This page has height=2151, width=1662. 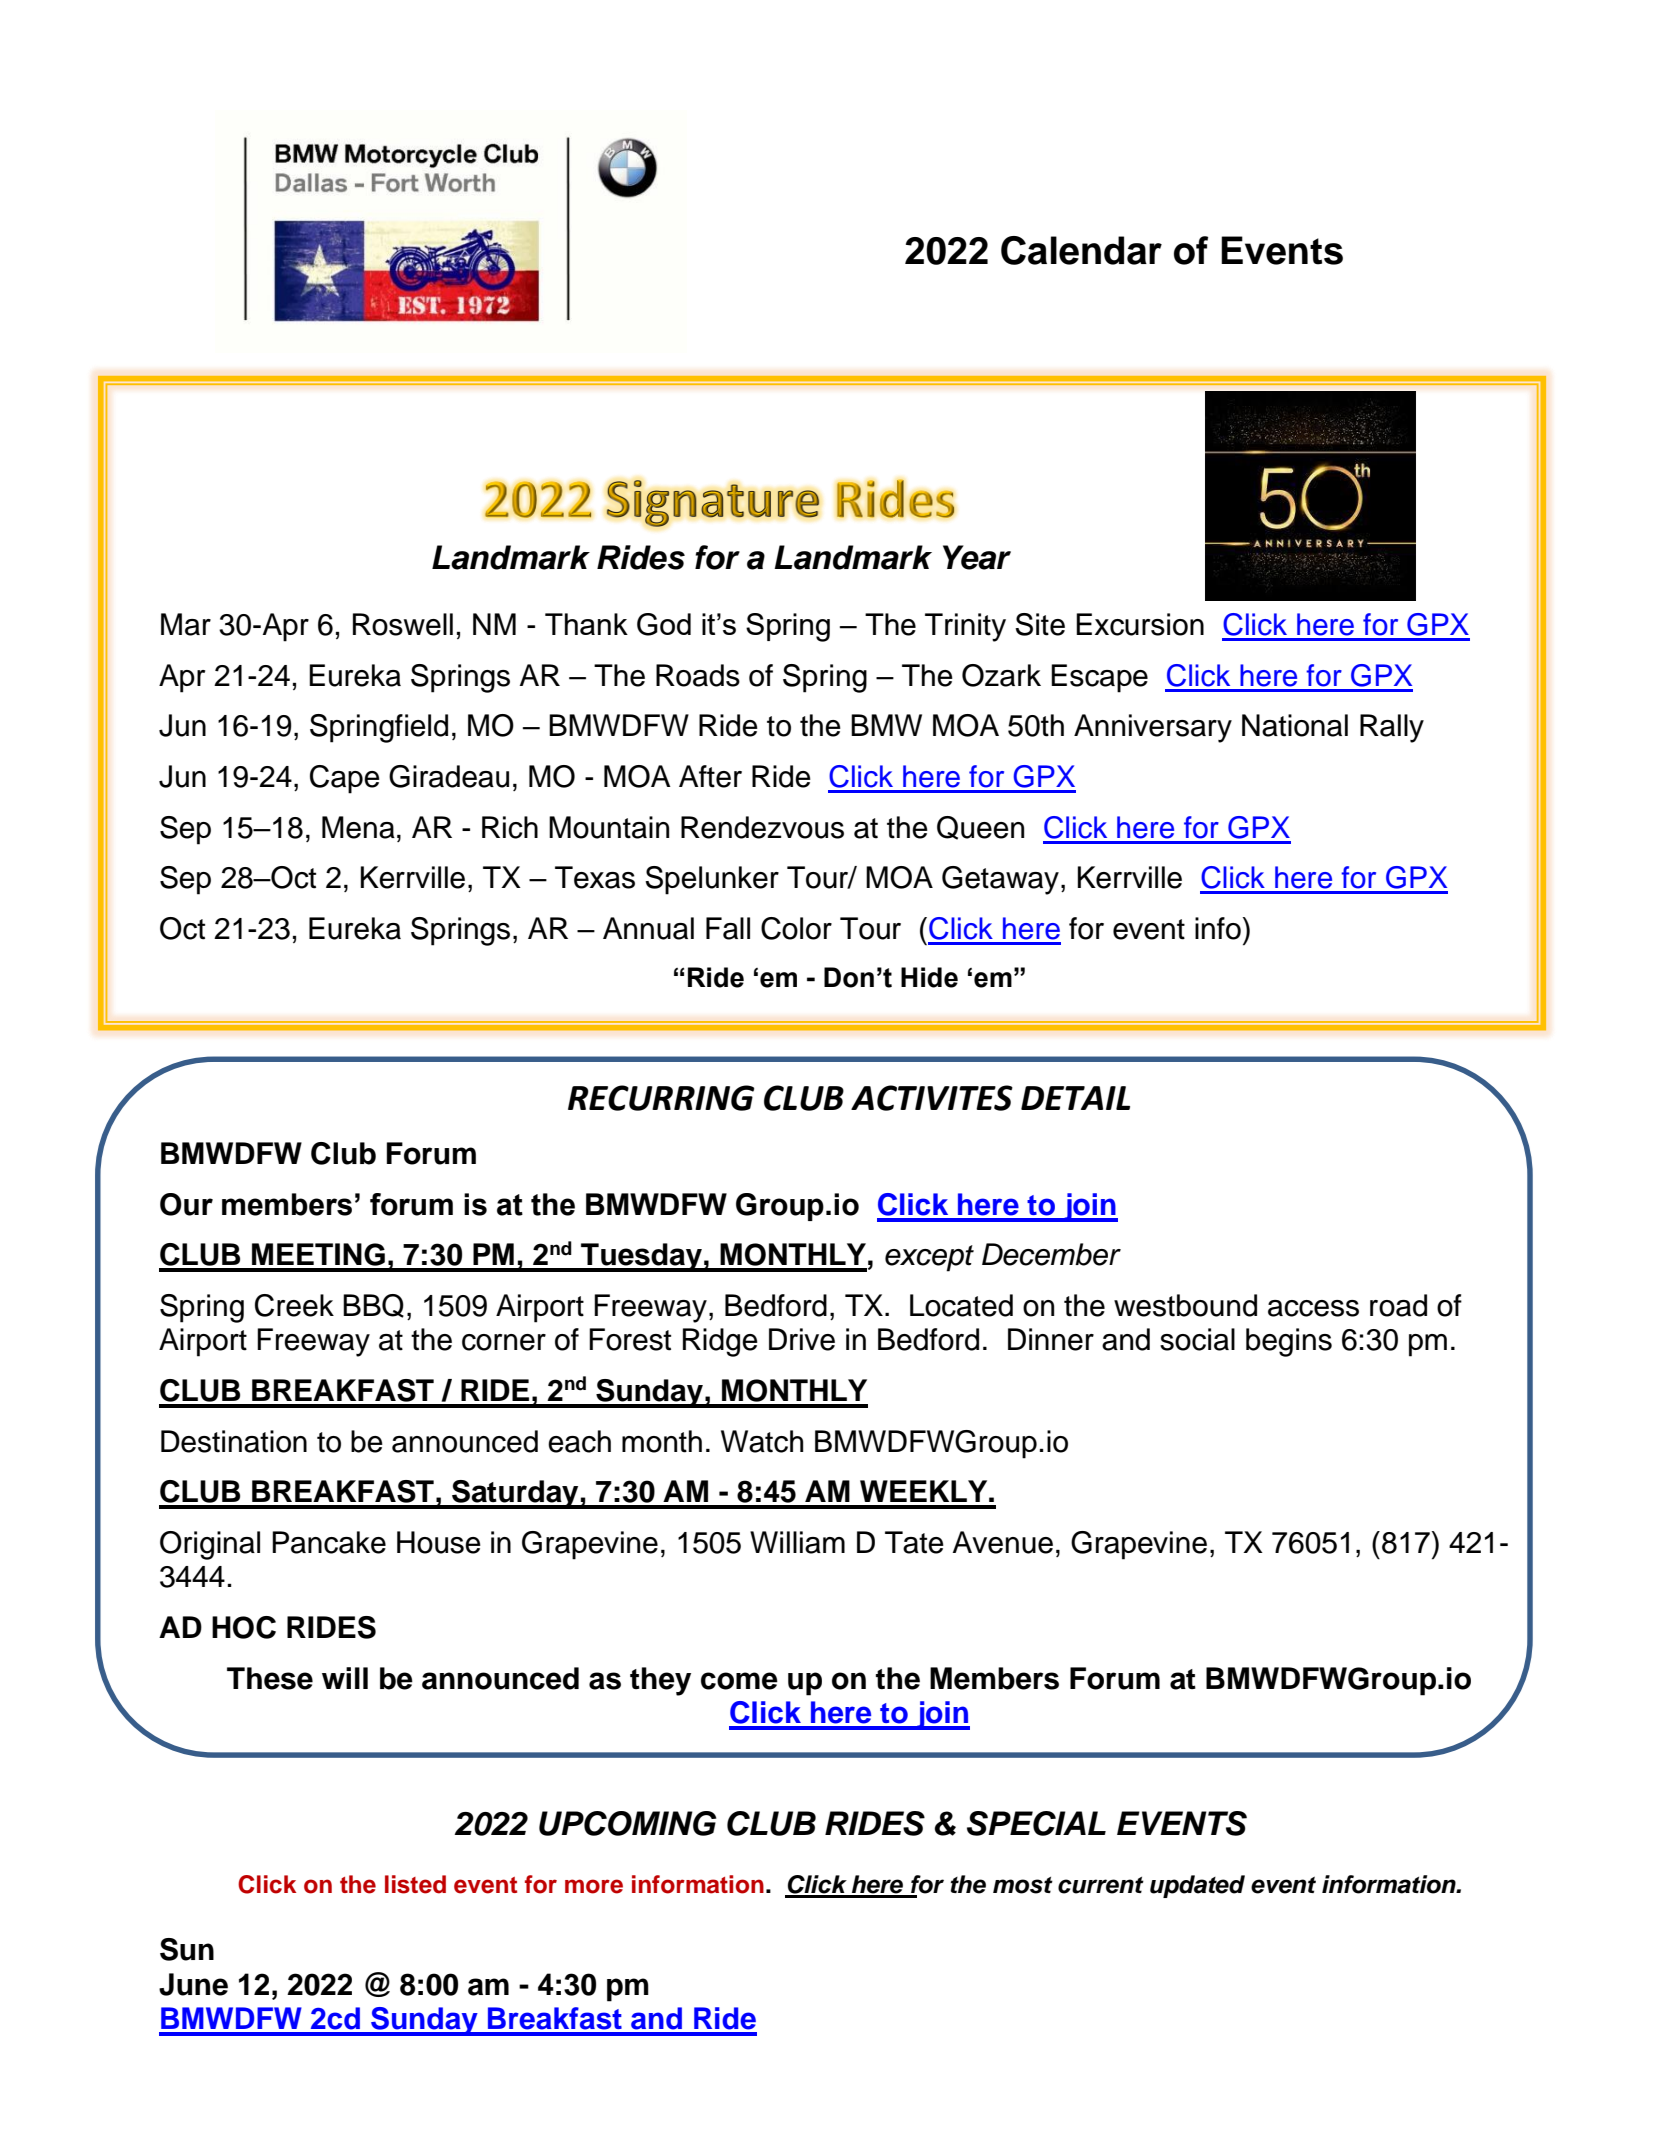 What do you see at coordinates (244, 1627) in the page?
I see `HOC` at bounding box center [244, 1627].
